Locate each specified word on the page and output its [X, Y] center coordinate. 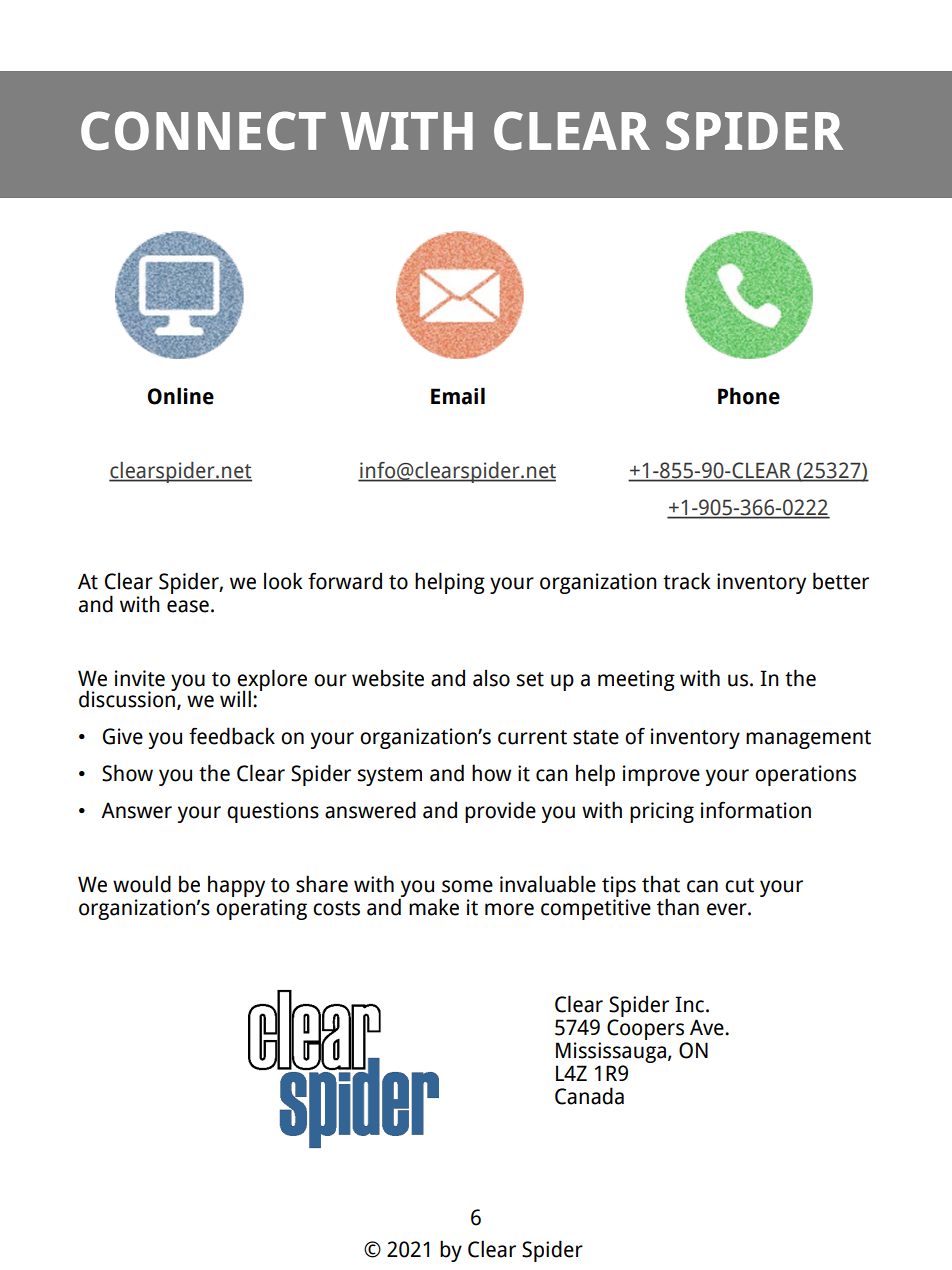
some [467, 886]
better [841, 581]
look [283, 581]
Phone [749, 396]
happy [236, 886]
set [530, 679]
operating [261, 909]
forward [345, 581]
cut [739, 885]
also [491, 678]
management [808, 739]
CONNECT [203, 130]
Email [458, 396]
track [687, 581]
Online [180, 396]
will [235, 698]
